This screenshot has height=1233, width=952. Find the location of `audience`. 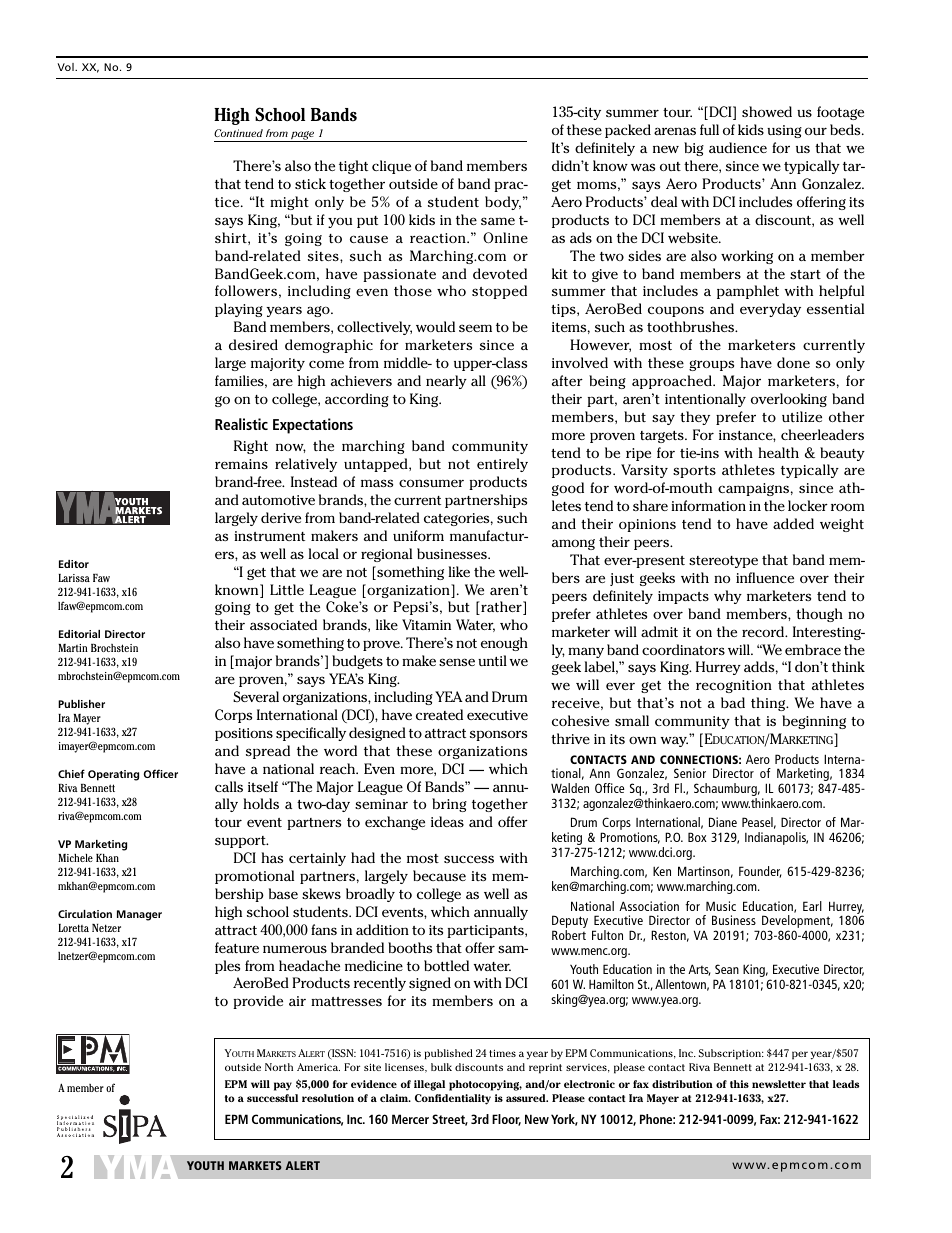

audience is located at coordinates (738, 147).
